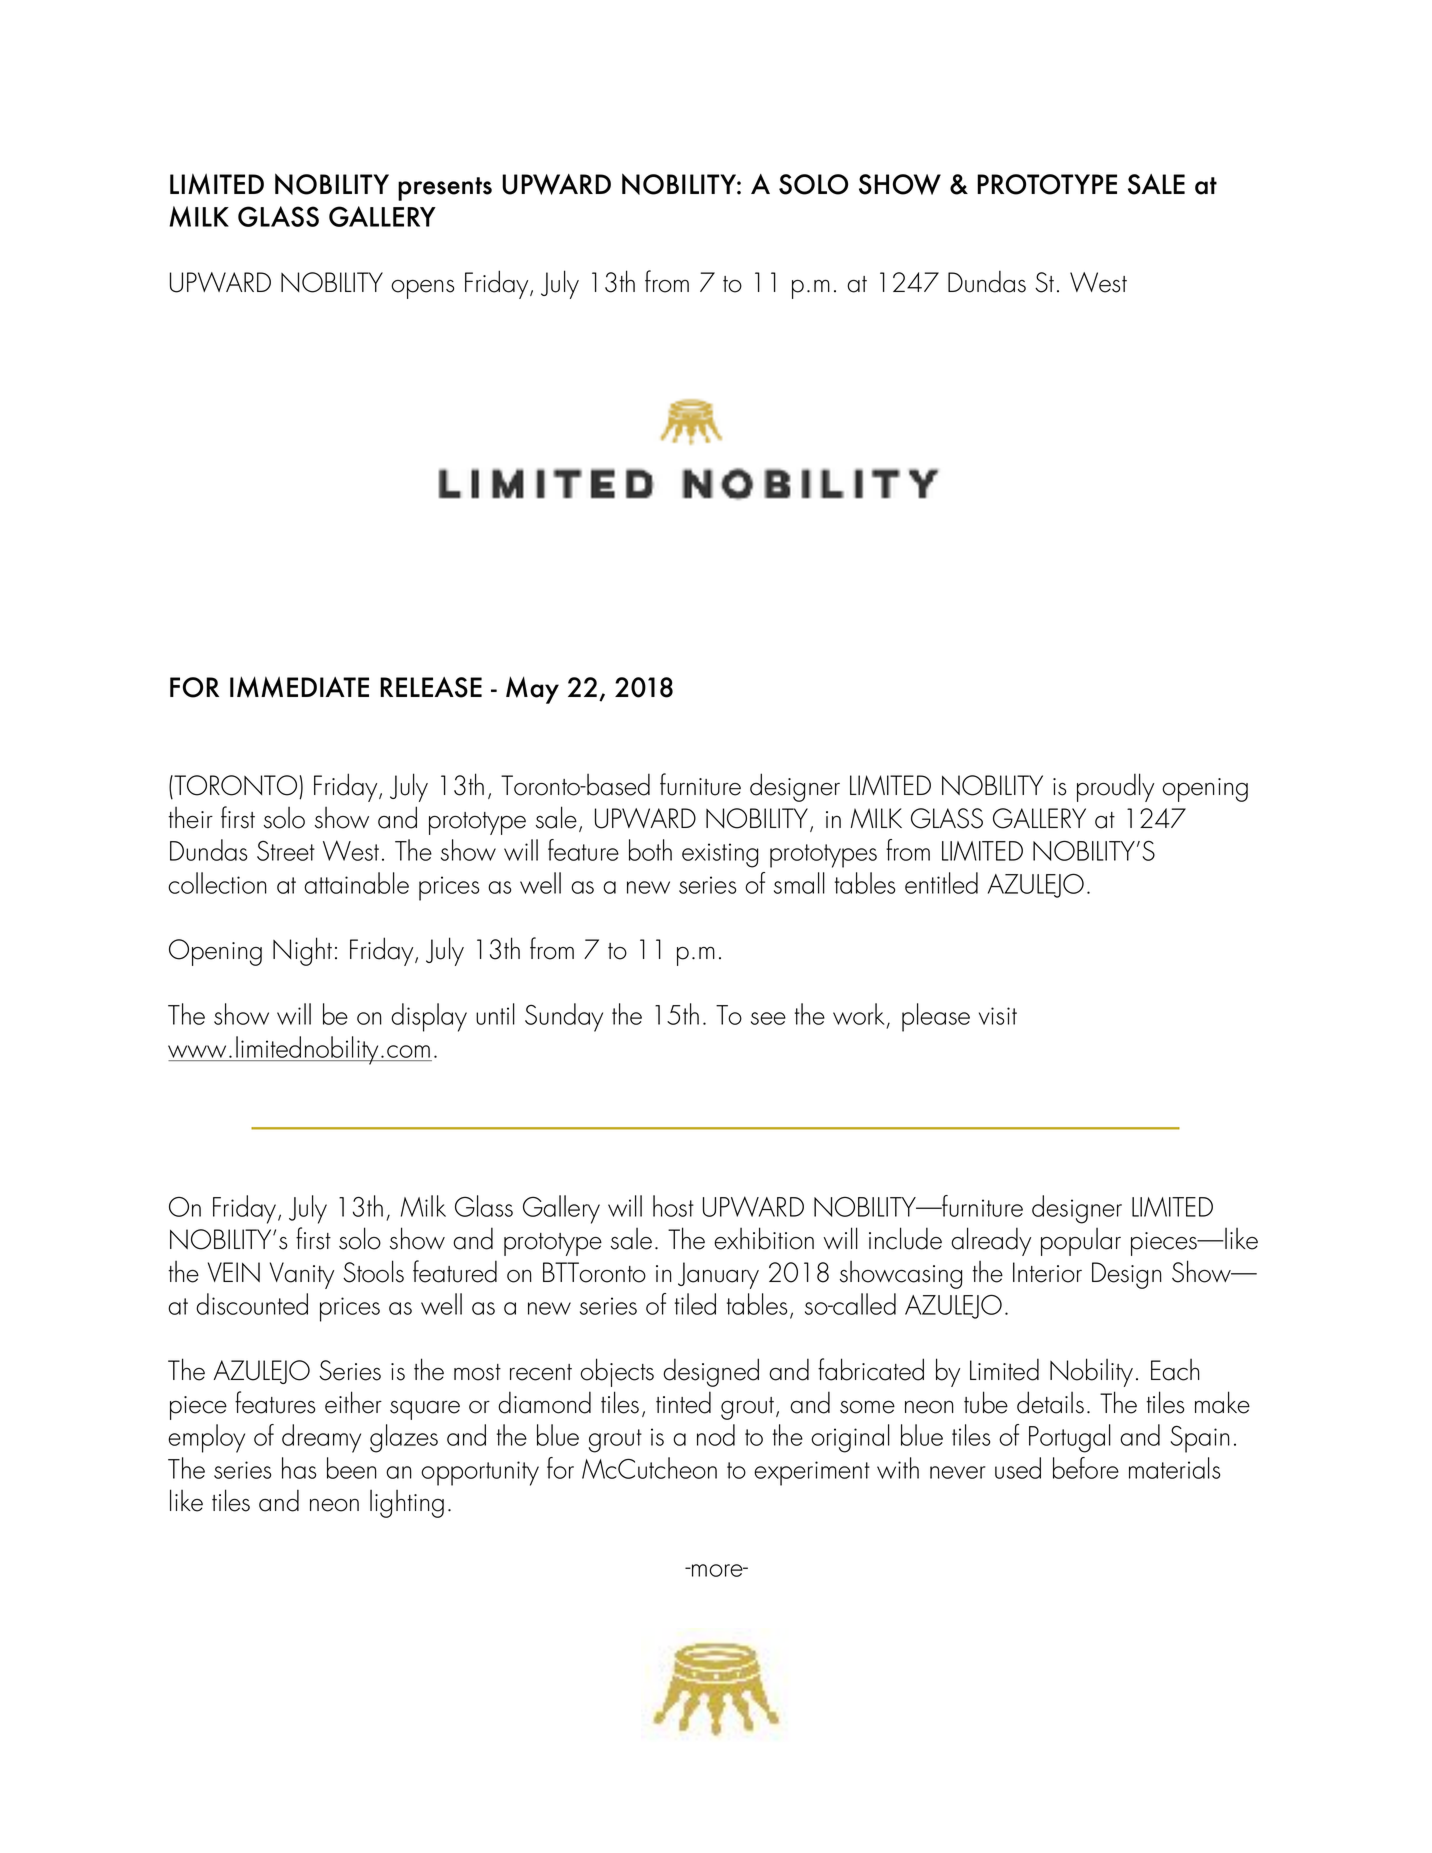 This screenshot has height=1853, width=1432. I want to click on proudly, so click(1115, 787).
